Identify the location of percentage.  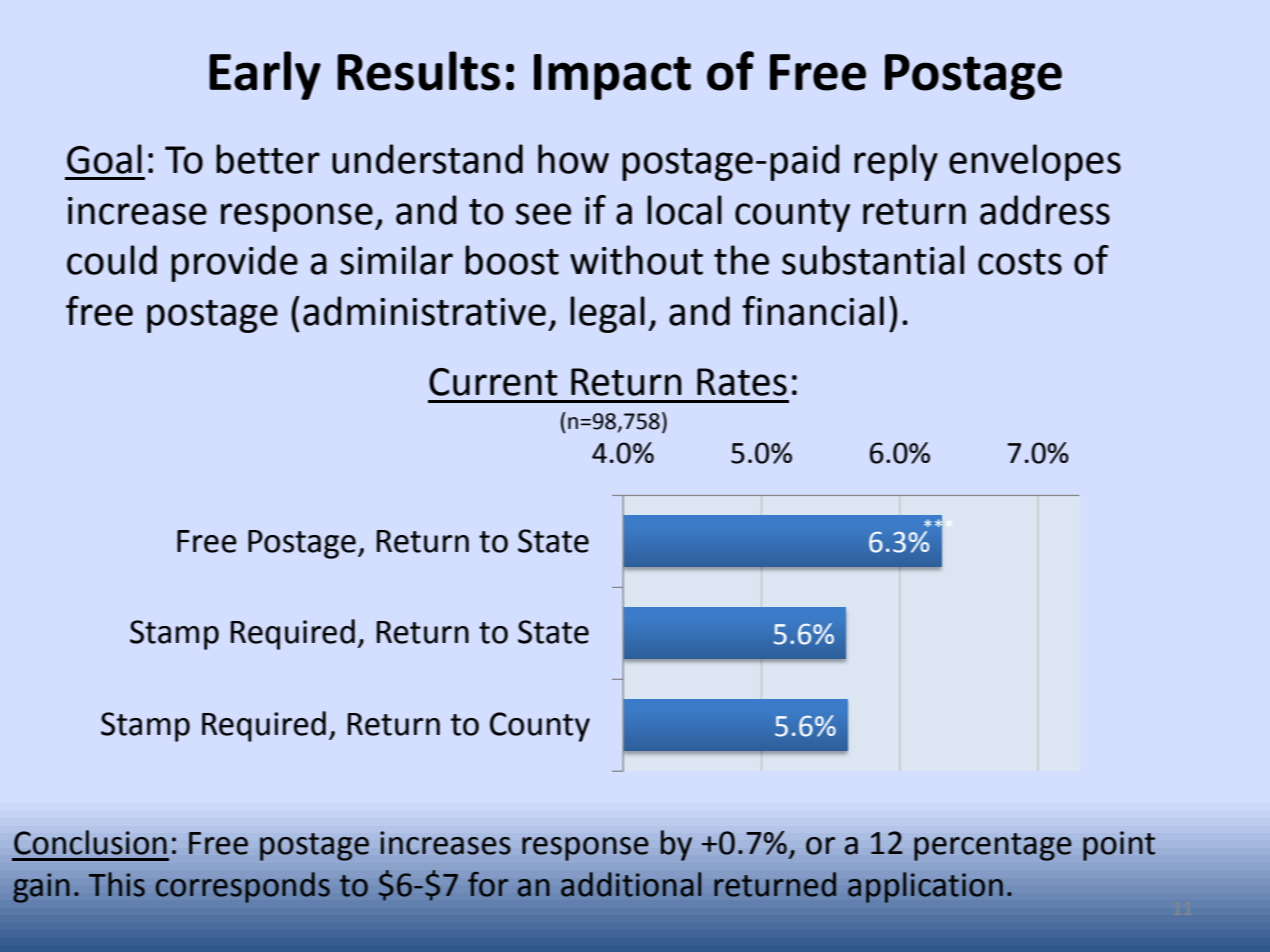
(992, 847).
